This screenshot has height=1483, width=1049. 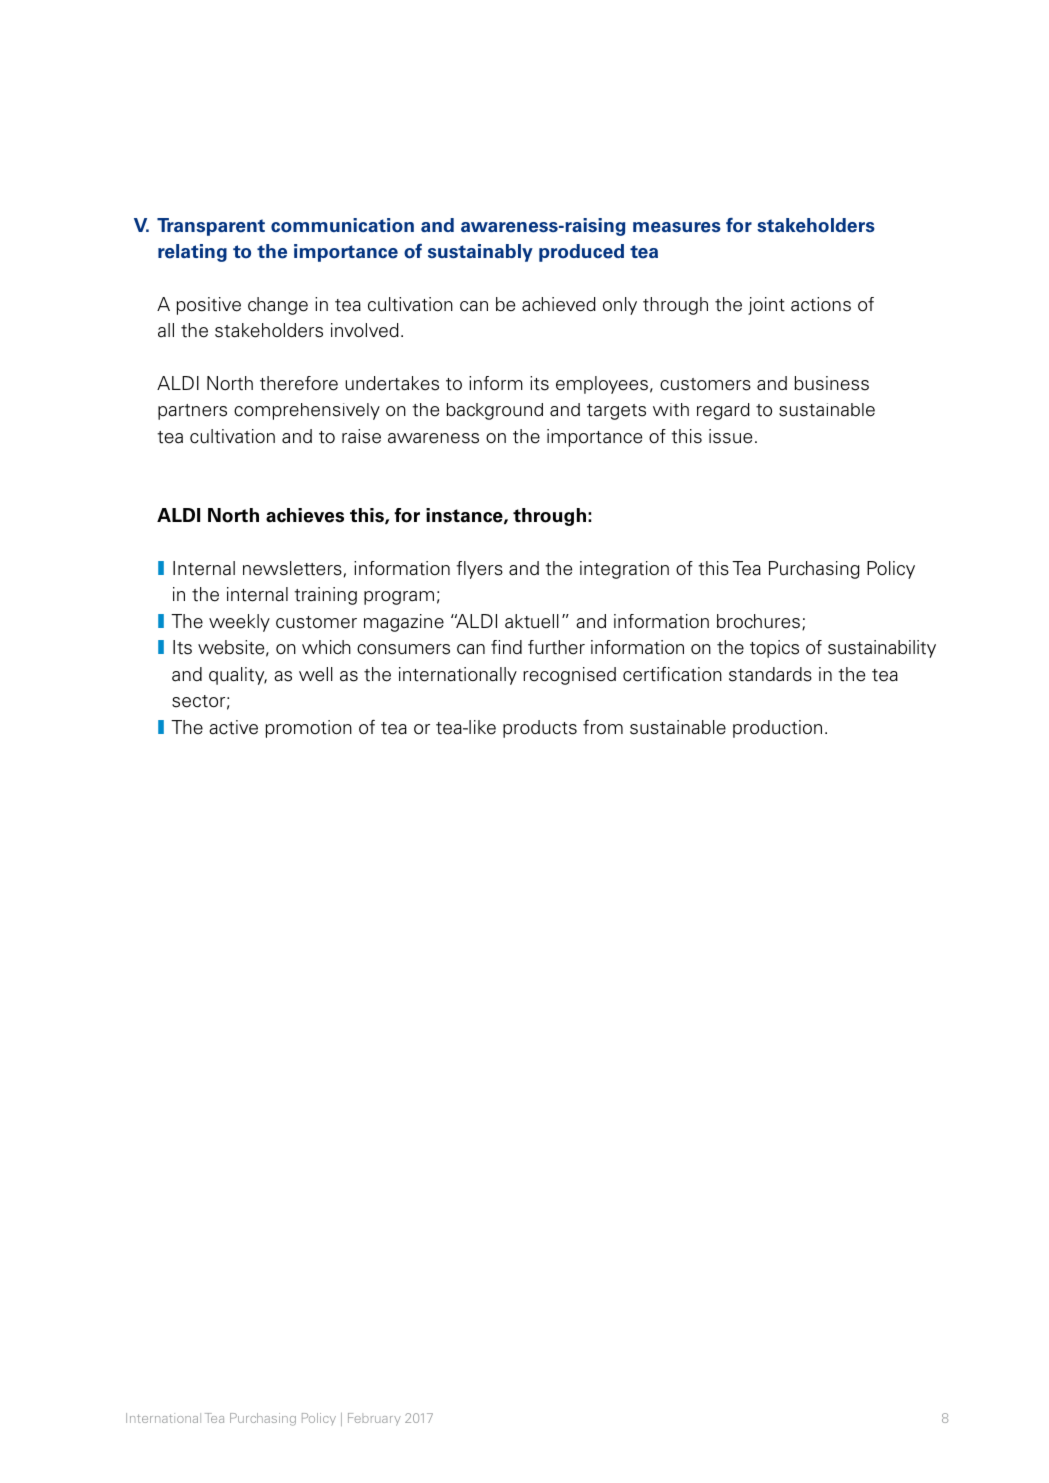 I want to click on actions, so click(x=821, y=304).
